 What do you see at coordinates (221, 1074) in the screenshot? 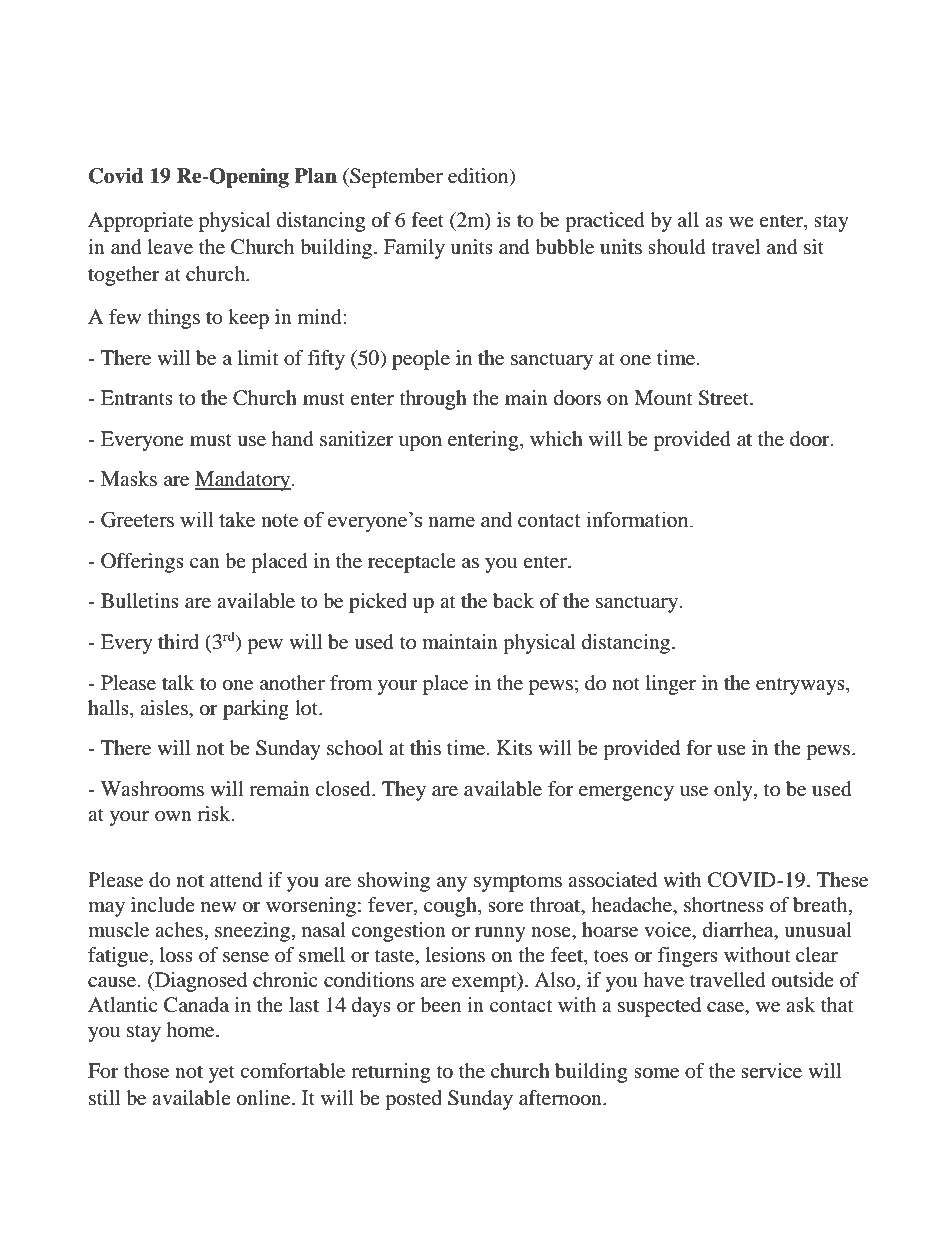
I see `yet` at bounding box center [221, 1074].
